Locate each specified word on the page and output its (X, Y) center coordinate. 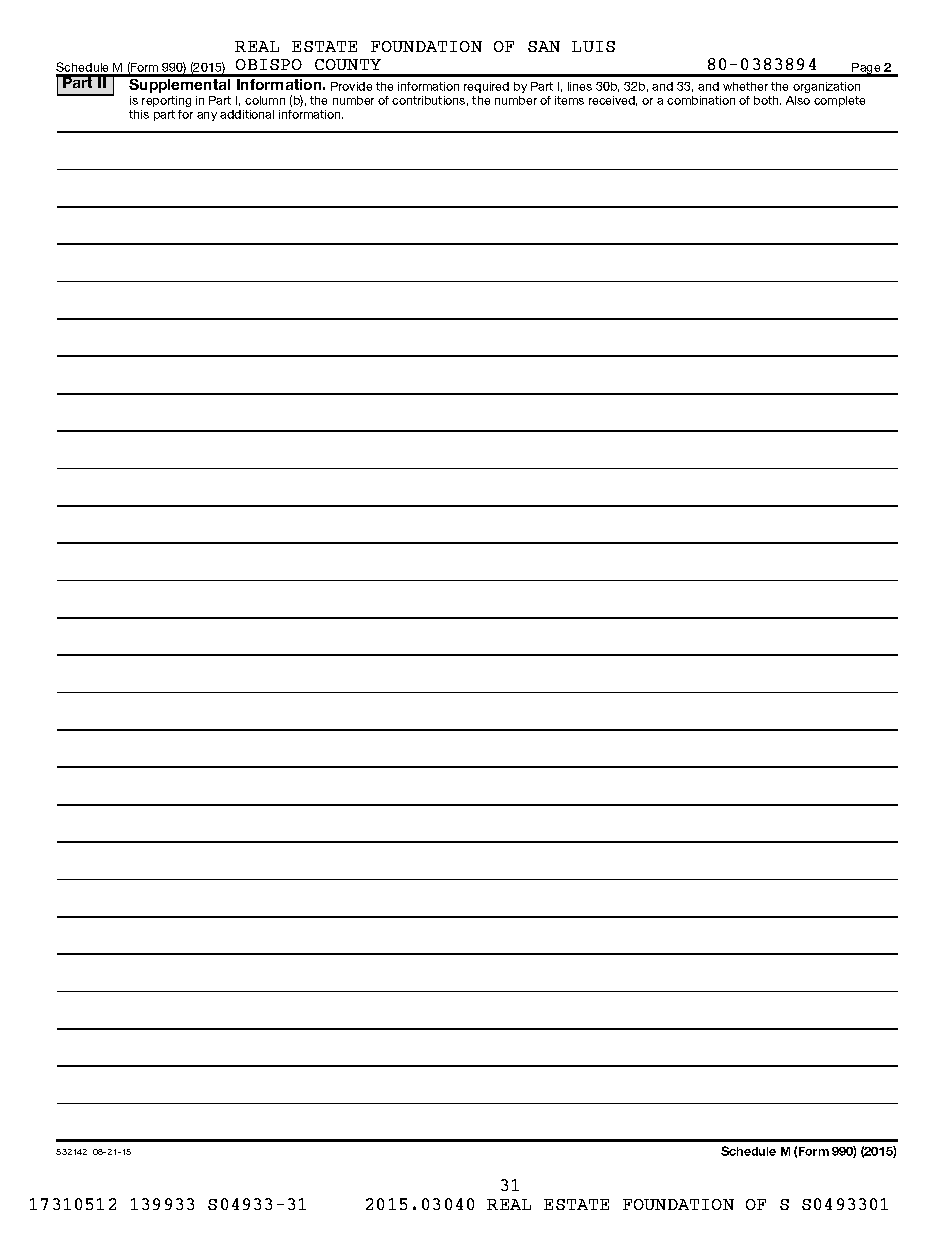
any (207, 116)
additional (247, 114)
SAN (544, 46)
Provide (351, 86)
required (486, 87)
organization (826, 87)
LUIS (593, 46)
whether (745, 86)
